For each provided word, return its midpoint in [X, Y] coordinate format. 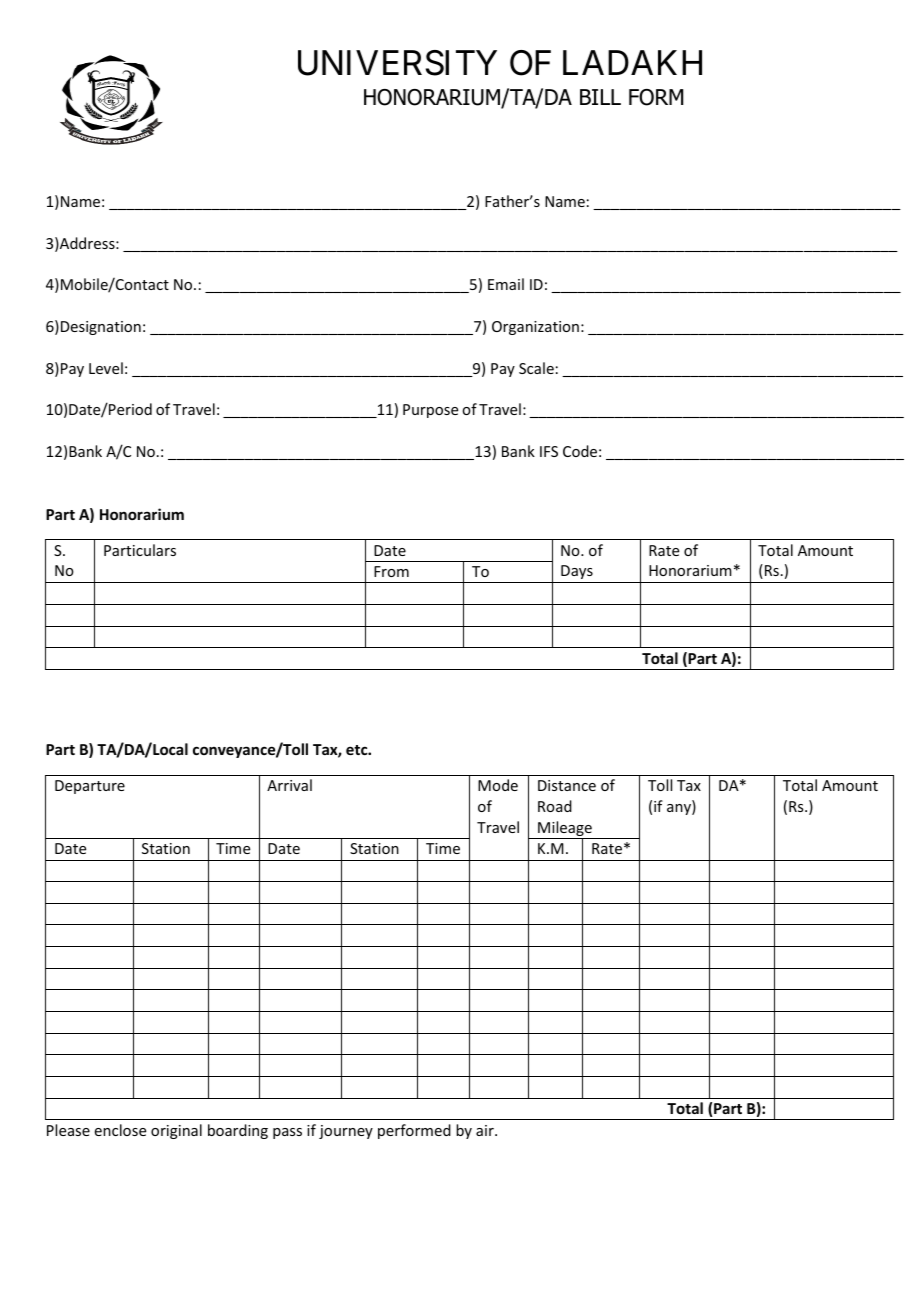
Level [106, 368]
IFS [549, 451]
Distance [567, 785]
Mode [498, 785]
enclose [120, 1130]
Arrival [289, 785]
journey [346, 1132]
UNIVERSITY [397, 63]
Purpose [430, 411]
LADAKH [632, 62]
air [486, 1130]
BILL [600, 97]
